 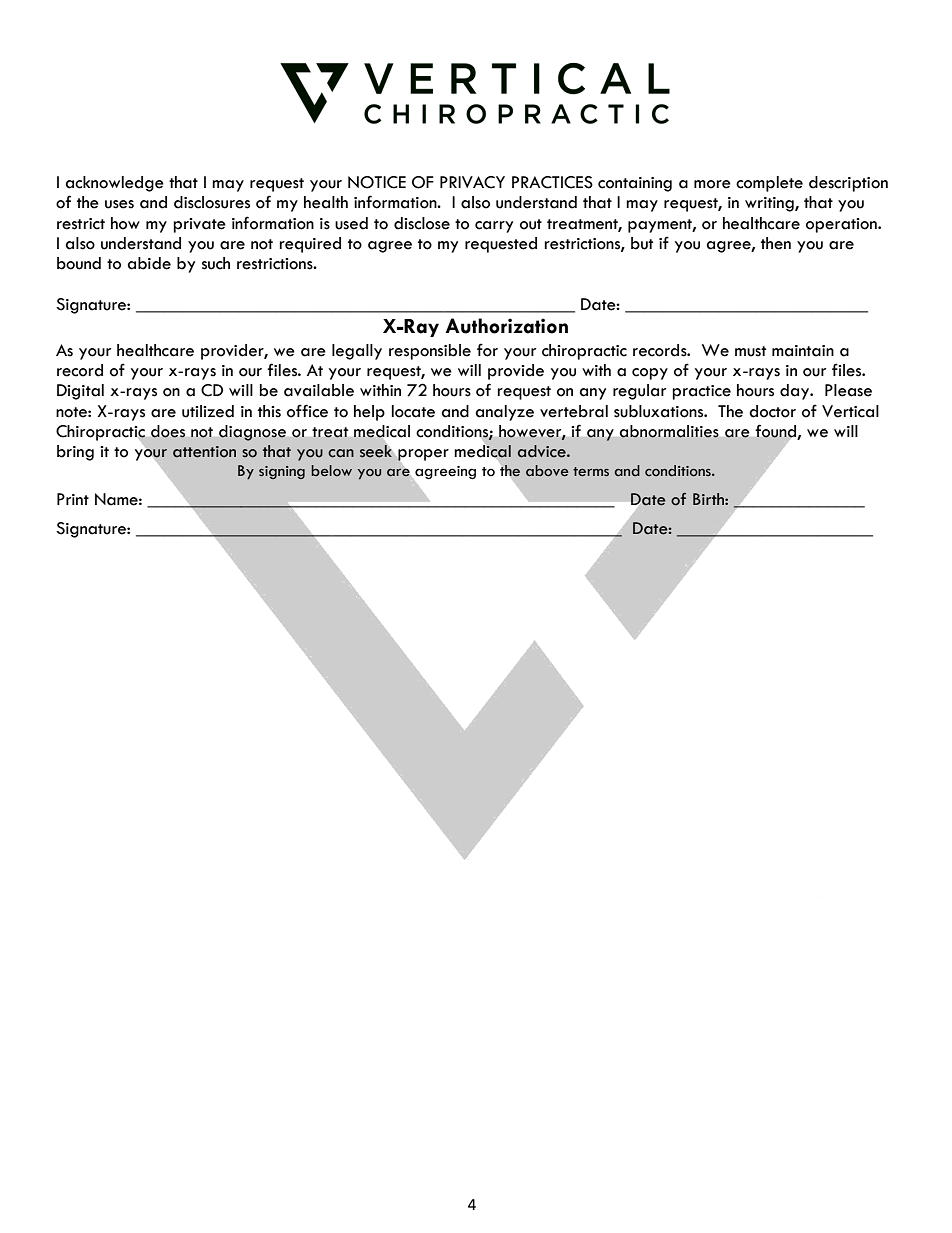 What do you see at coordinates (115, 184) in the screenshot?
I see `acknowledge` at bounding box center [115, 184].
